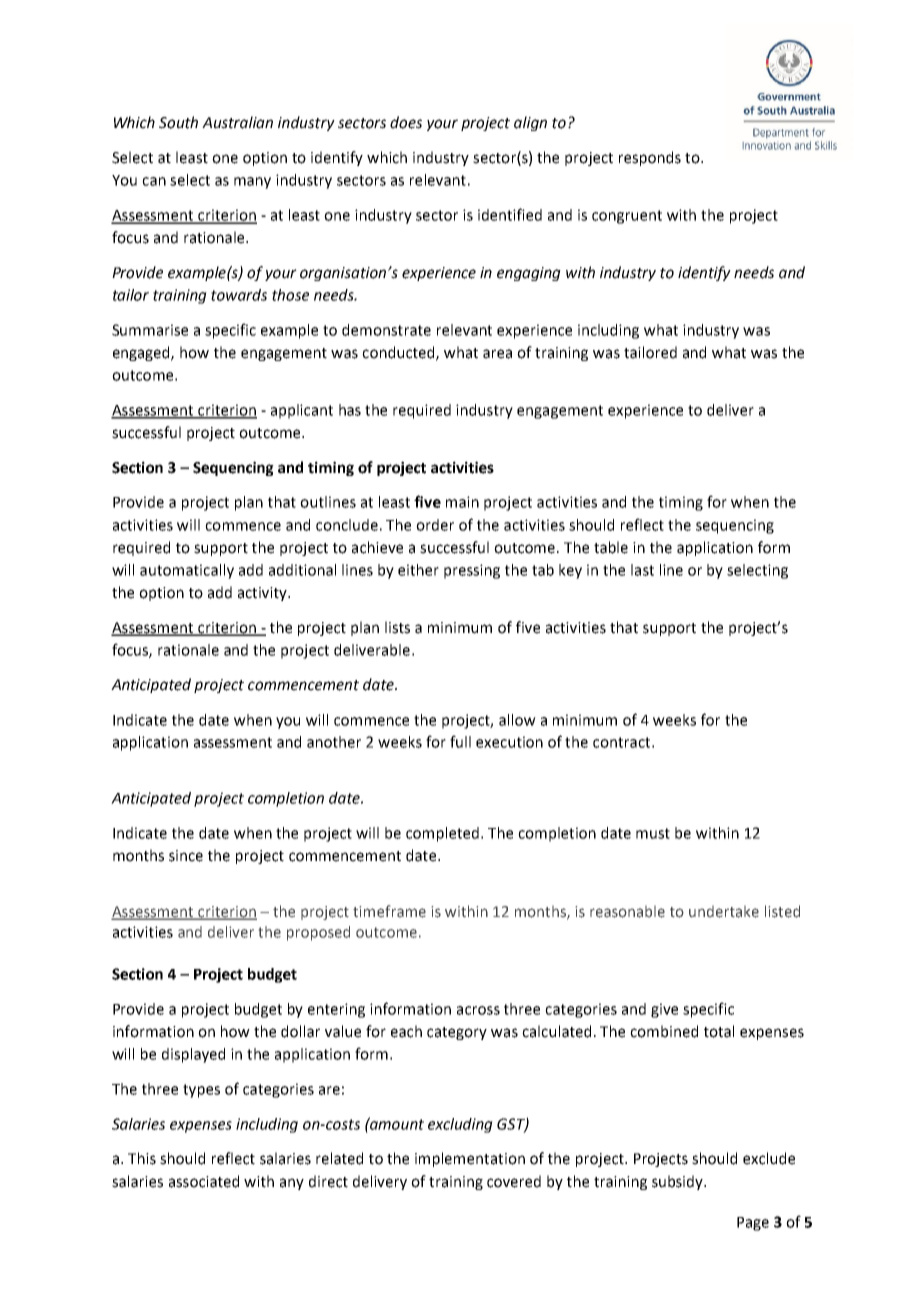 The width and height of the screenshot is (924, 1308). I want to click on allow, so click(517, 720).
